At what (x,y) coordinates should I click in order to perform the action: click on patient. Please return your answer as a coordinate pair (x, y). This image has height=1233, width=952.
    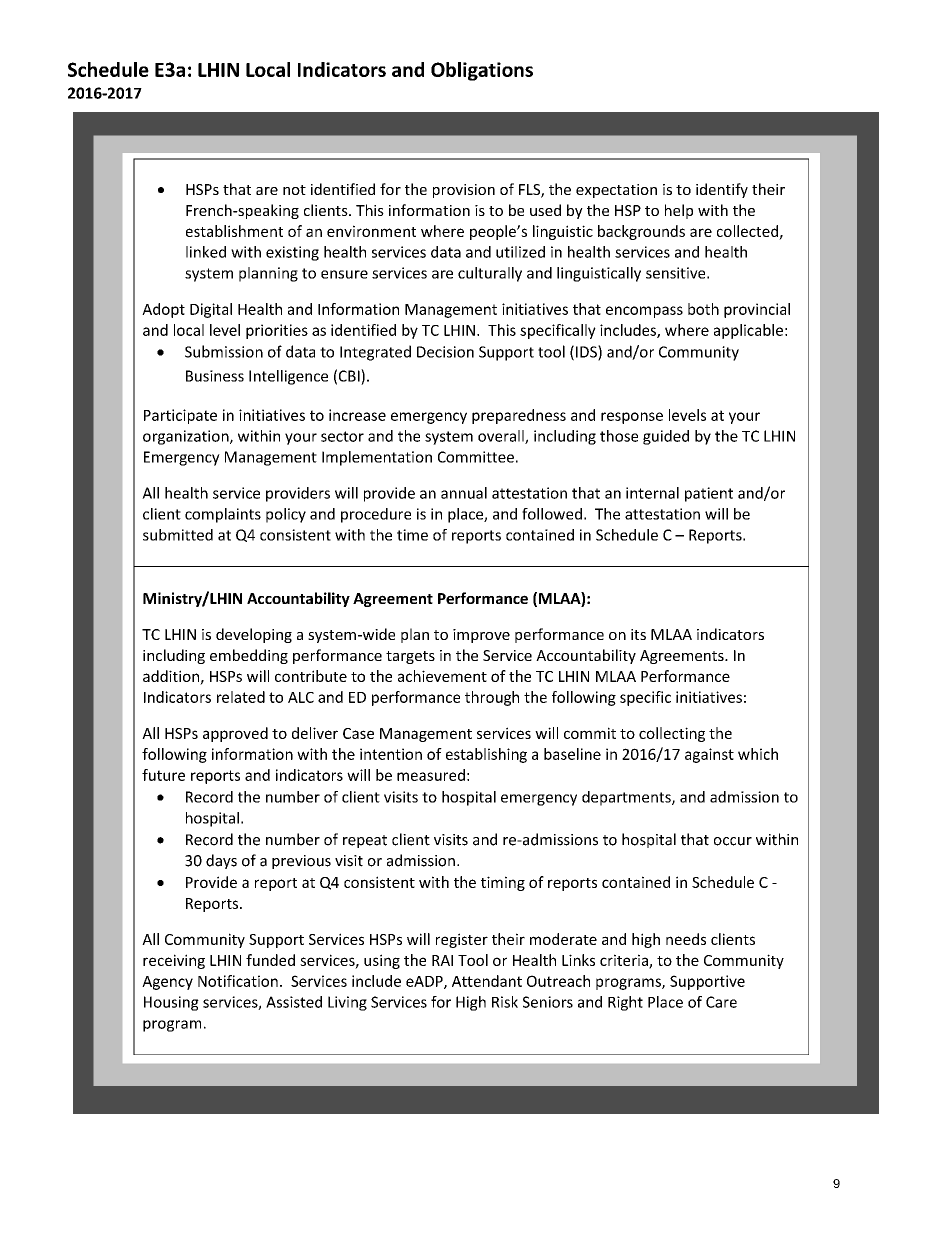
    Looking at the image, I should click on (709, 494).
